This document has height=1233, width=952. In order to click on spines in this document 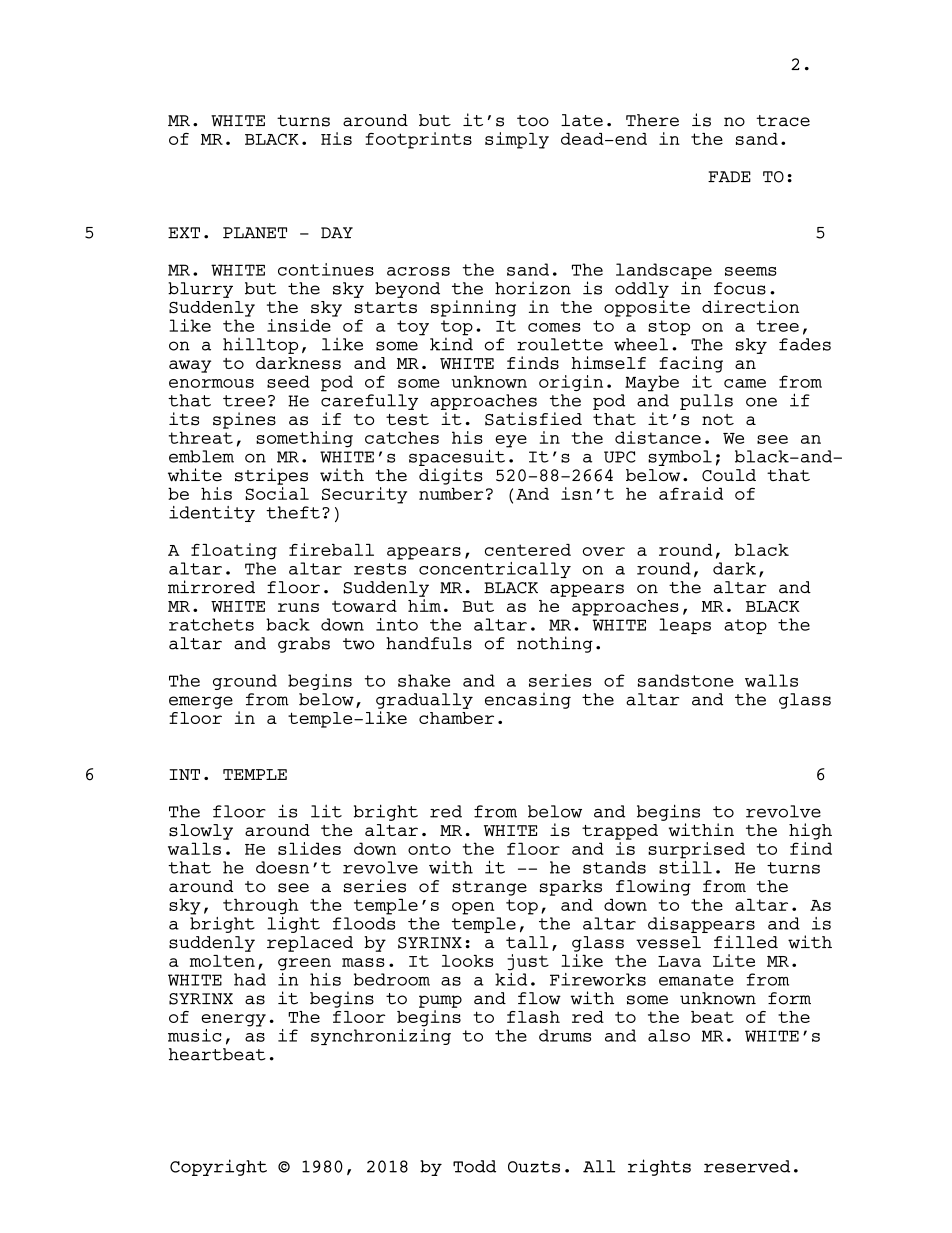, I will do `click(244, 420)`.
